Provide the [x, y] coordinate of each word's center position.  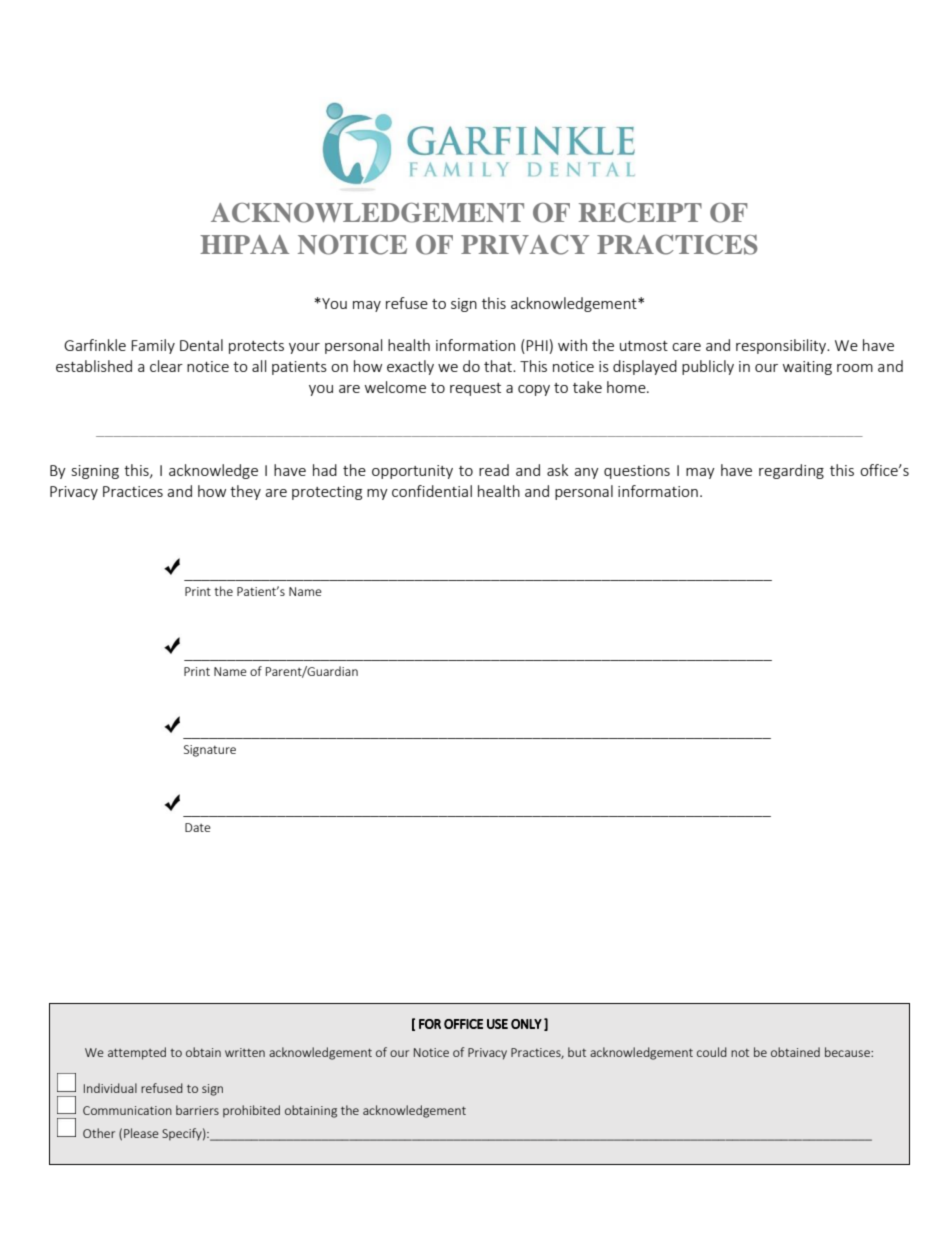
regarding [791, 471]
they [245, 492]
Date [198, 827]
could [712, 1052]
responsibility [782, 346]
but [577, 1052]
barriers [197, 1110]
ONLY [526, 1024]
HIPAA [244, 244]
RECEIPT [640, 213]
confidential [432, 491]
